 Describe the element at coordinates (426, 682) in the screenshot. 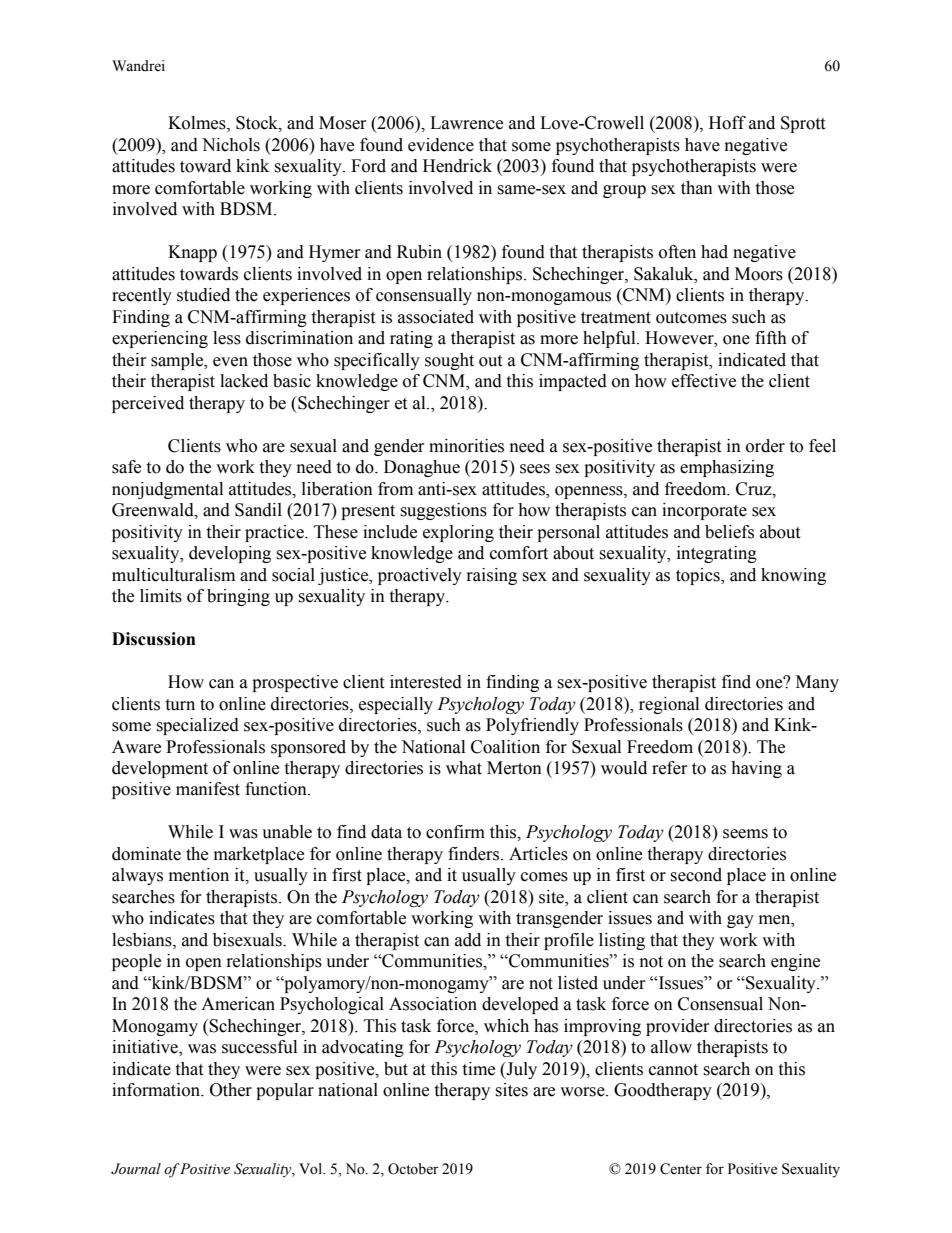

I see `interested` at that location.
